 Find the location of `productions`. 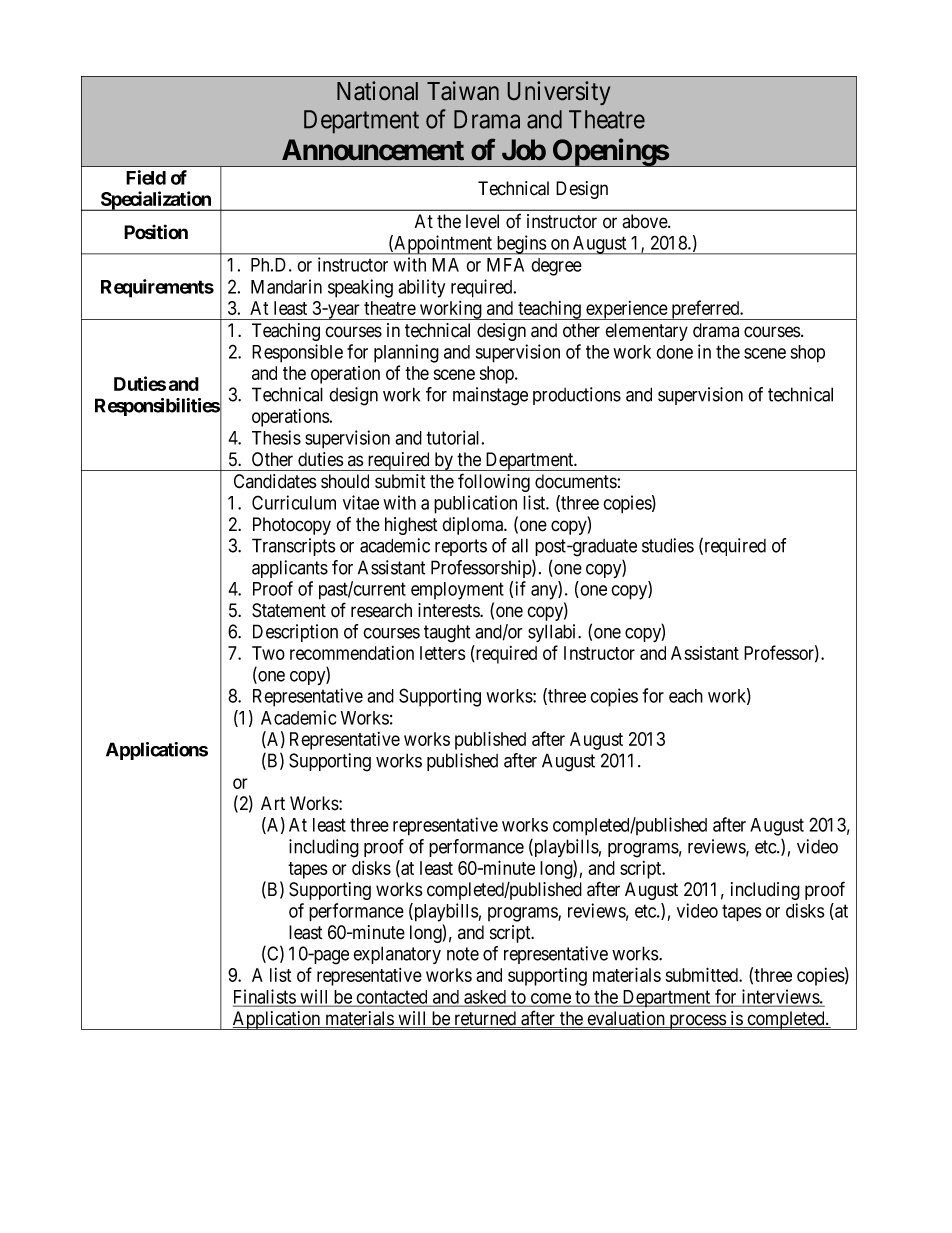

productions is located at coordinates (577, 396).
